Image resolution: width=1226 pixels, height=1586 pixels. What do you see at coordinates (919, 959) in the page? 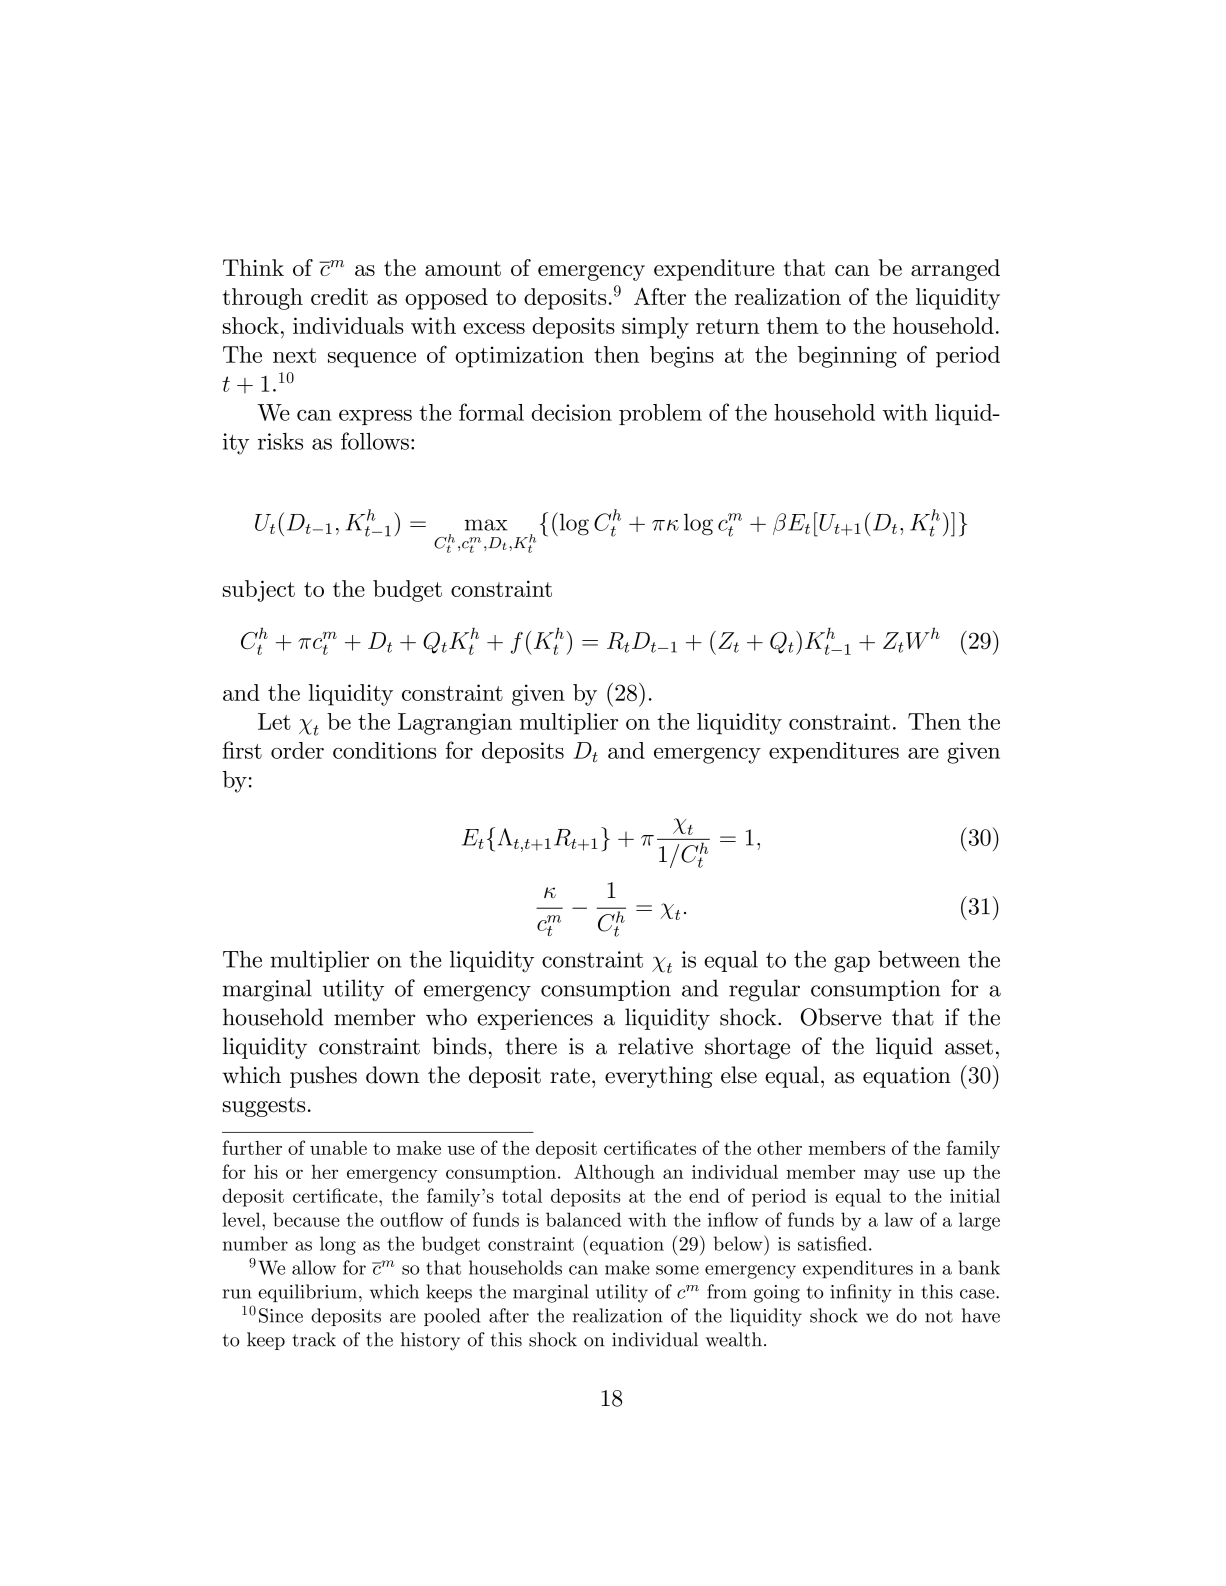
I see `between` at bounding box center [919, 959].
